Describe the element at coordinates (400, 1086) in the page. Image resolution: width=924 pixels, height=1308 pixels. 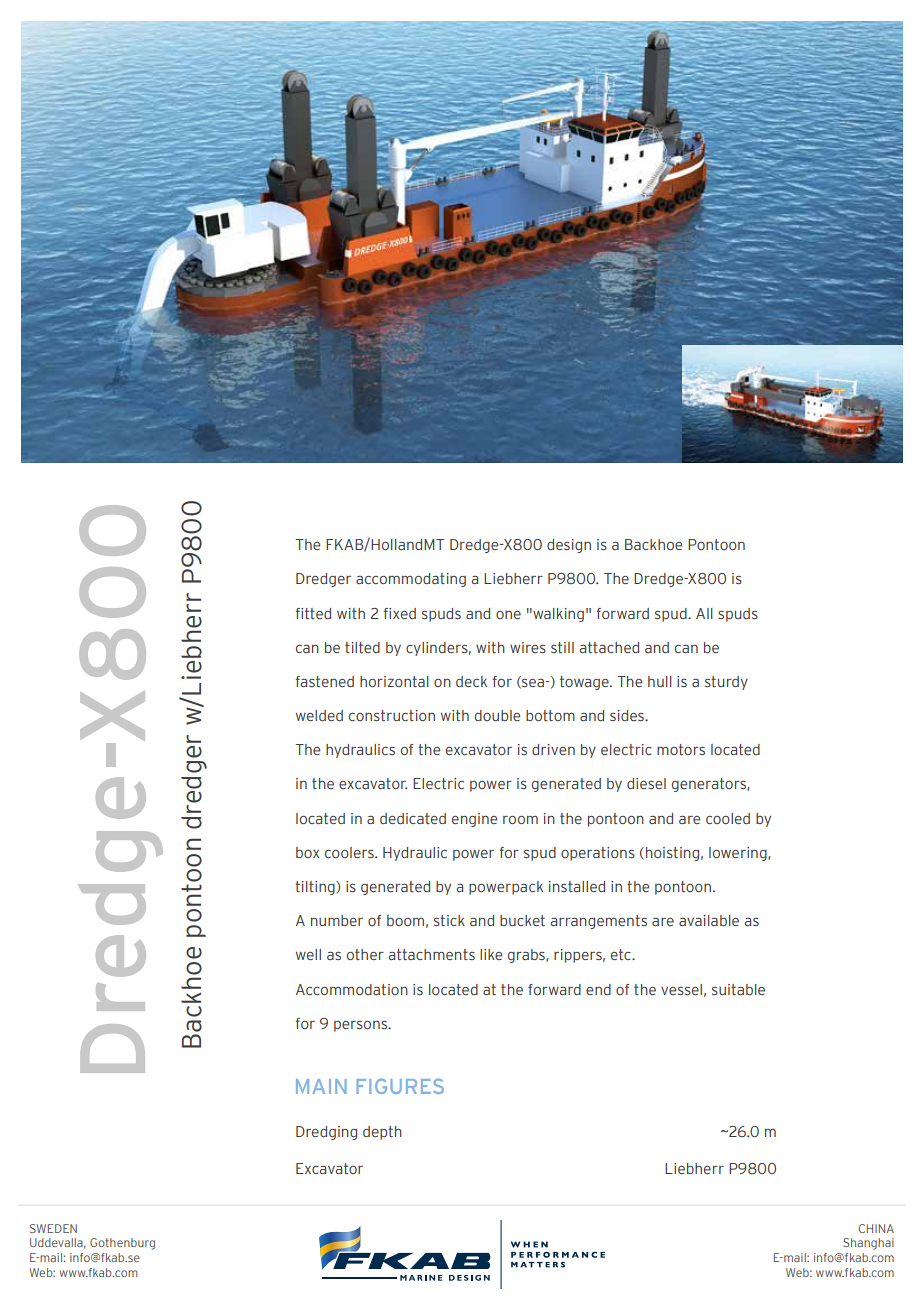
I see `FIGURES` at that location.
